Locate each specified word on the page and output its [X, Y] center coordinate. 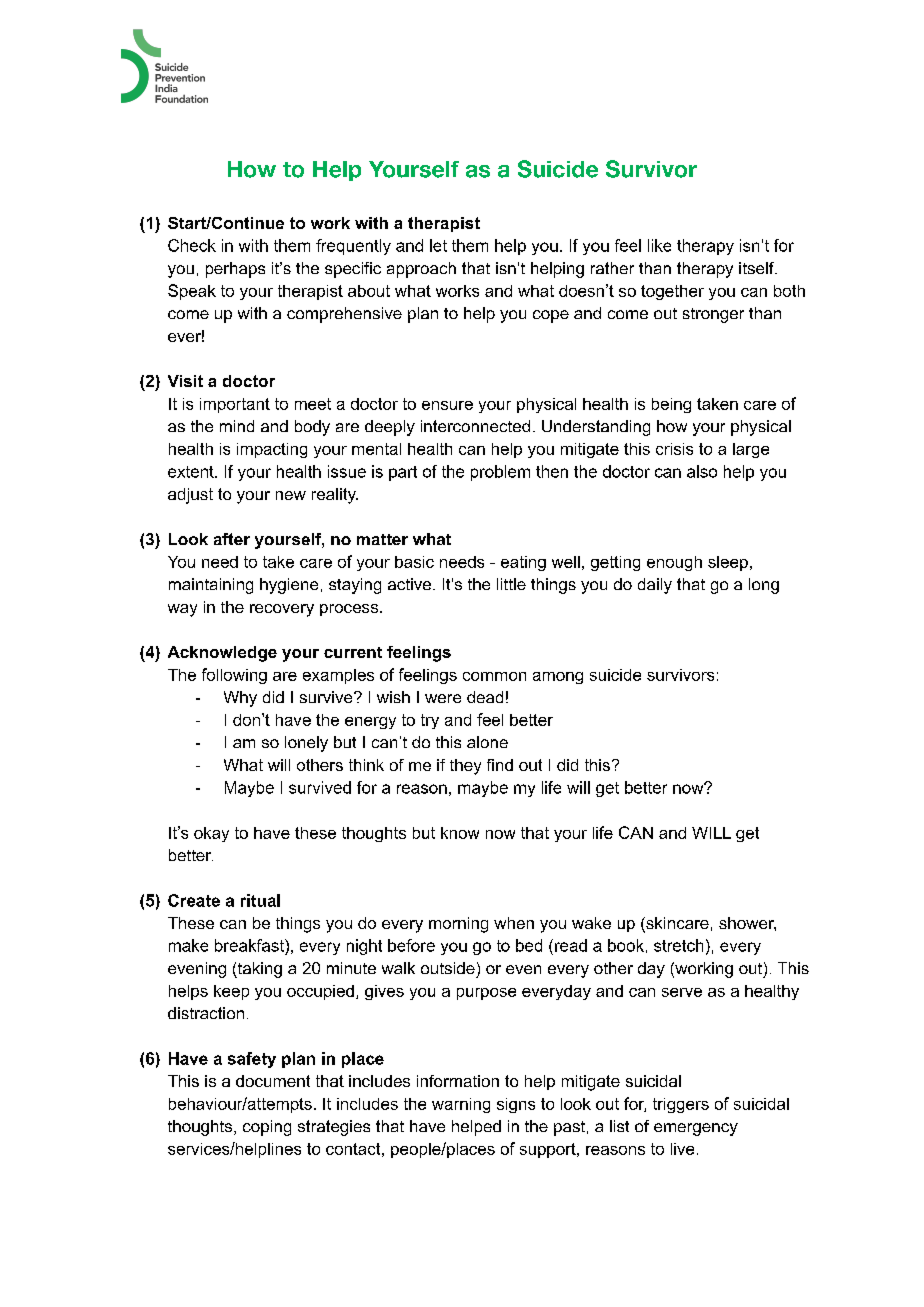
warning [461, 1105]
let [438, 245]
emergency [696, 1129]
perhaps [235, 270]
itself [757, 268]
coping [267, 1128]
